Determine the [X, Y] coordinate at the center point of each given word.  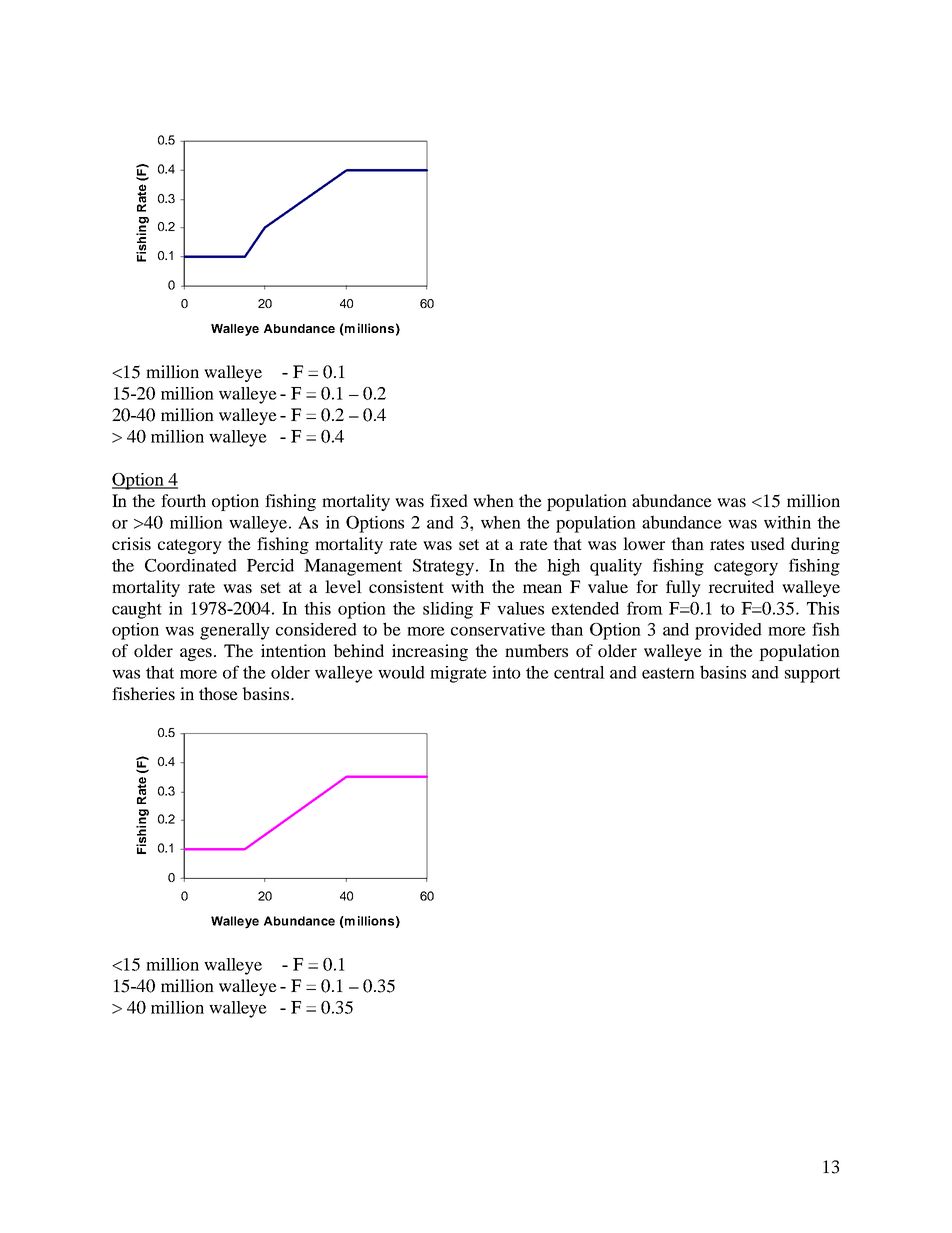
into [506, 672]
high [563, 567]
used [767, 543]
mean [542, 588]
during [815, 545]
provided [728, 631]
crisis [131, 543]
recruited [741, 586]
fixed [449, 500]
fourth [183, 500]
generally [235, 631]
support [812, 675]
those [218, 693]
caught [137, 610]
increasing [430, 652]
